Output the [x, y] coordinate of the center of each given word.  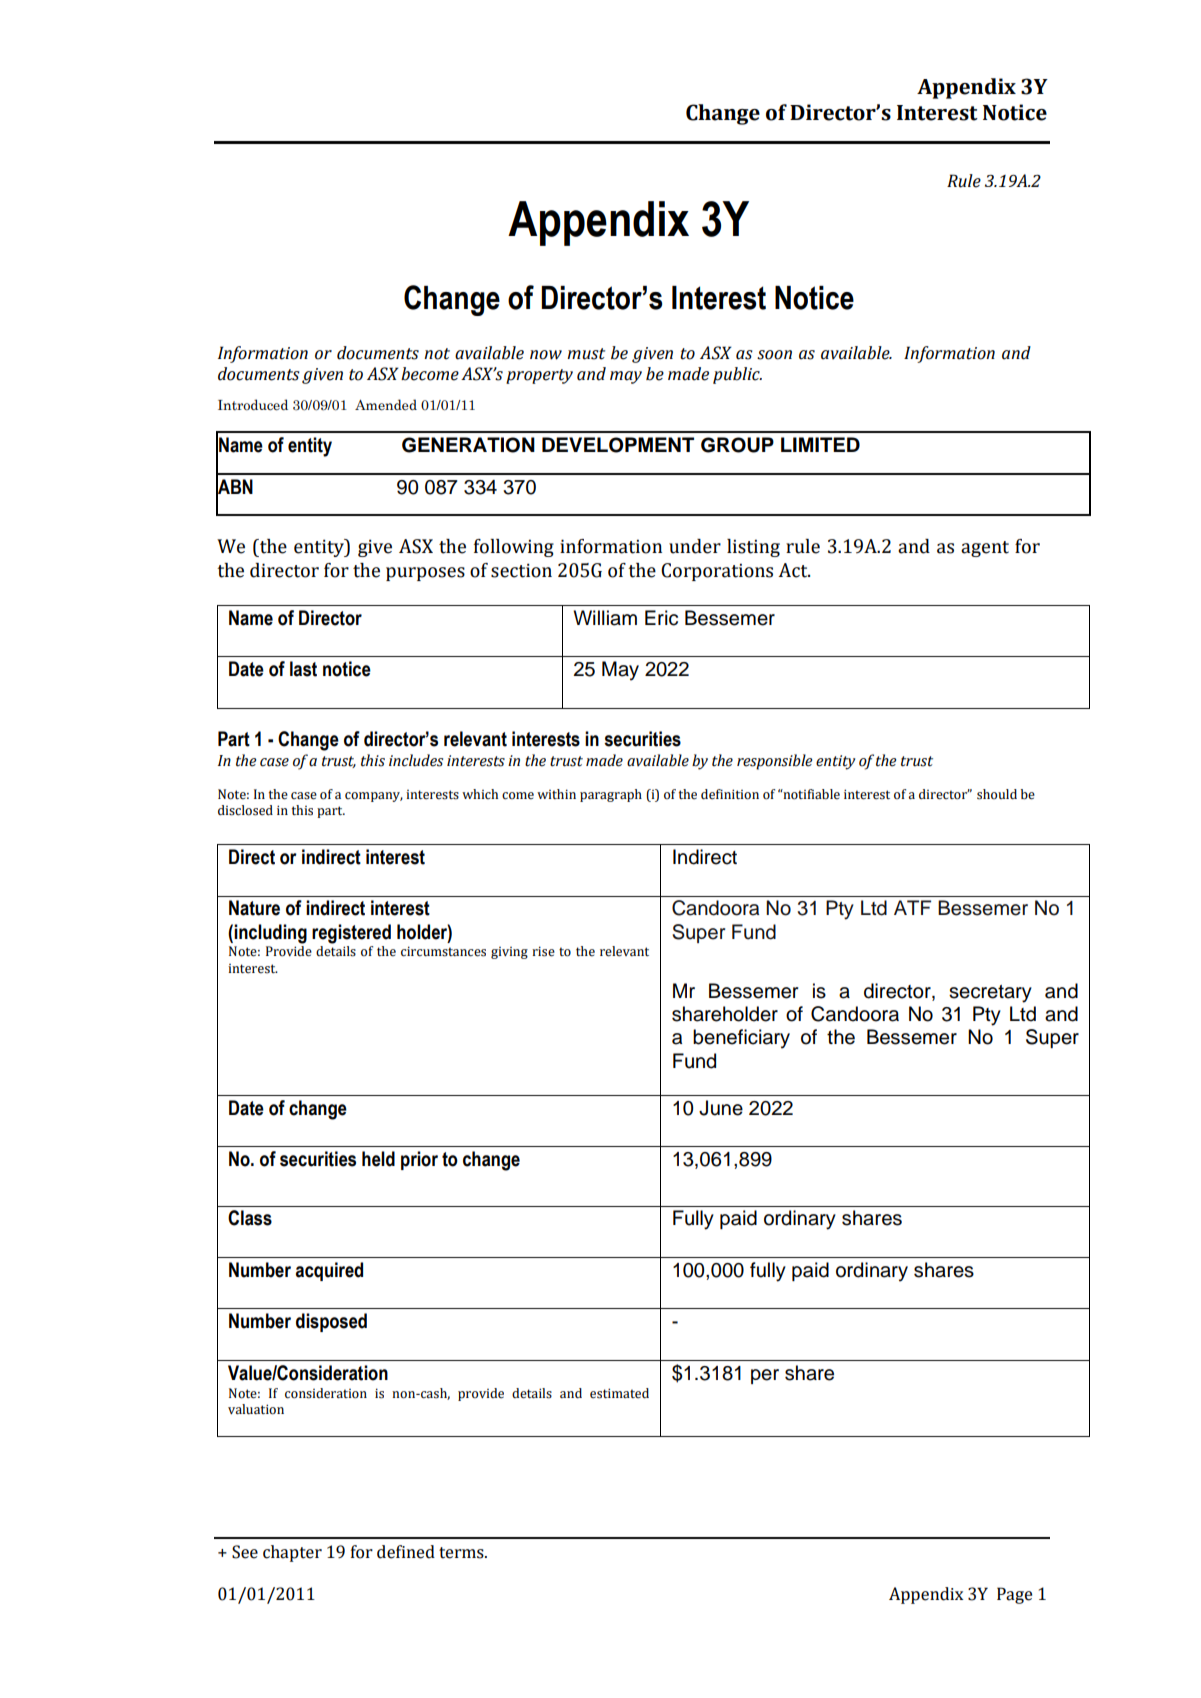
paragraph [611, 795]
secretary [990, 994]
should [997, 794]
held [378, 1159]
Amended [386, 405]
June [721, 1108]
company [374, 797]
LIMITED [820, 444]
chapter [292, 1553]
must [586, 354]
